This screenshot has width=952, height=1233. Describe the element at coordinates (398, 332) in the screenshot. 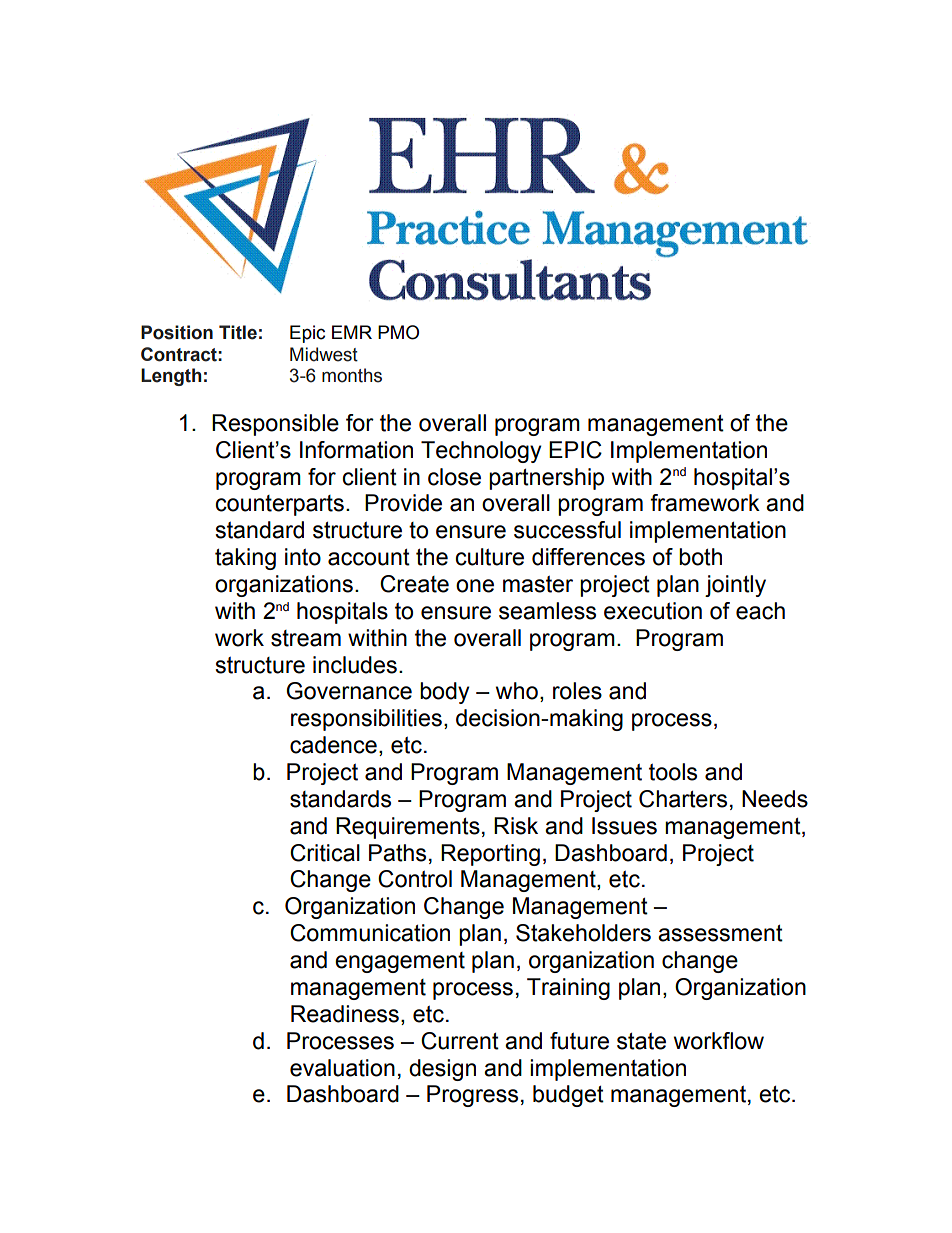

I see `PMO` at that location.
